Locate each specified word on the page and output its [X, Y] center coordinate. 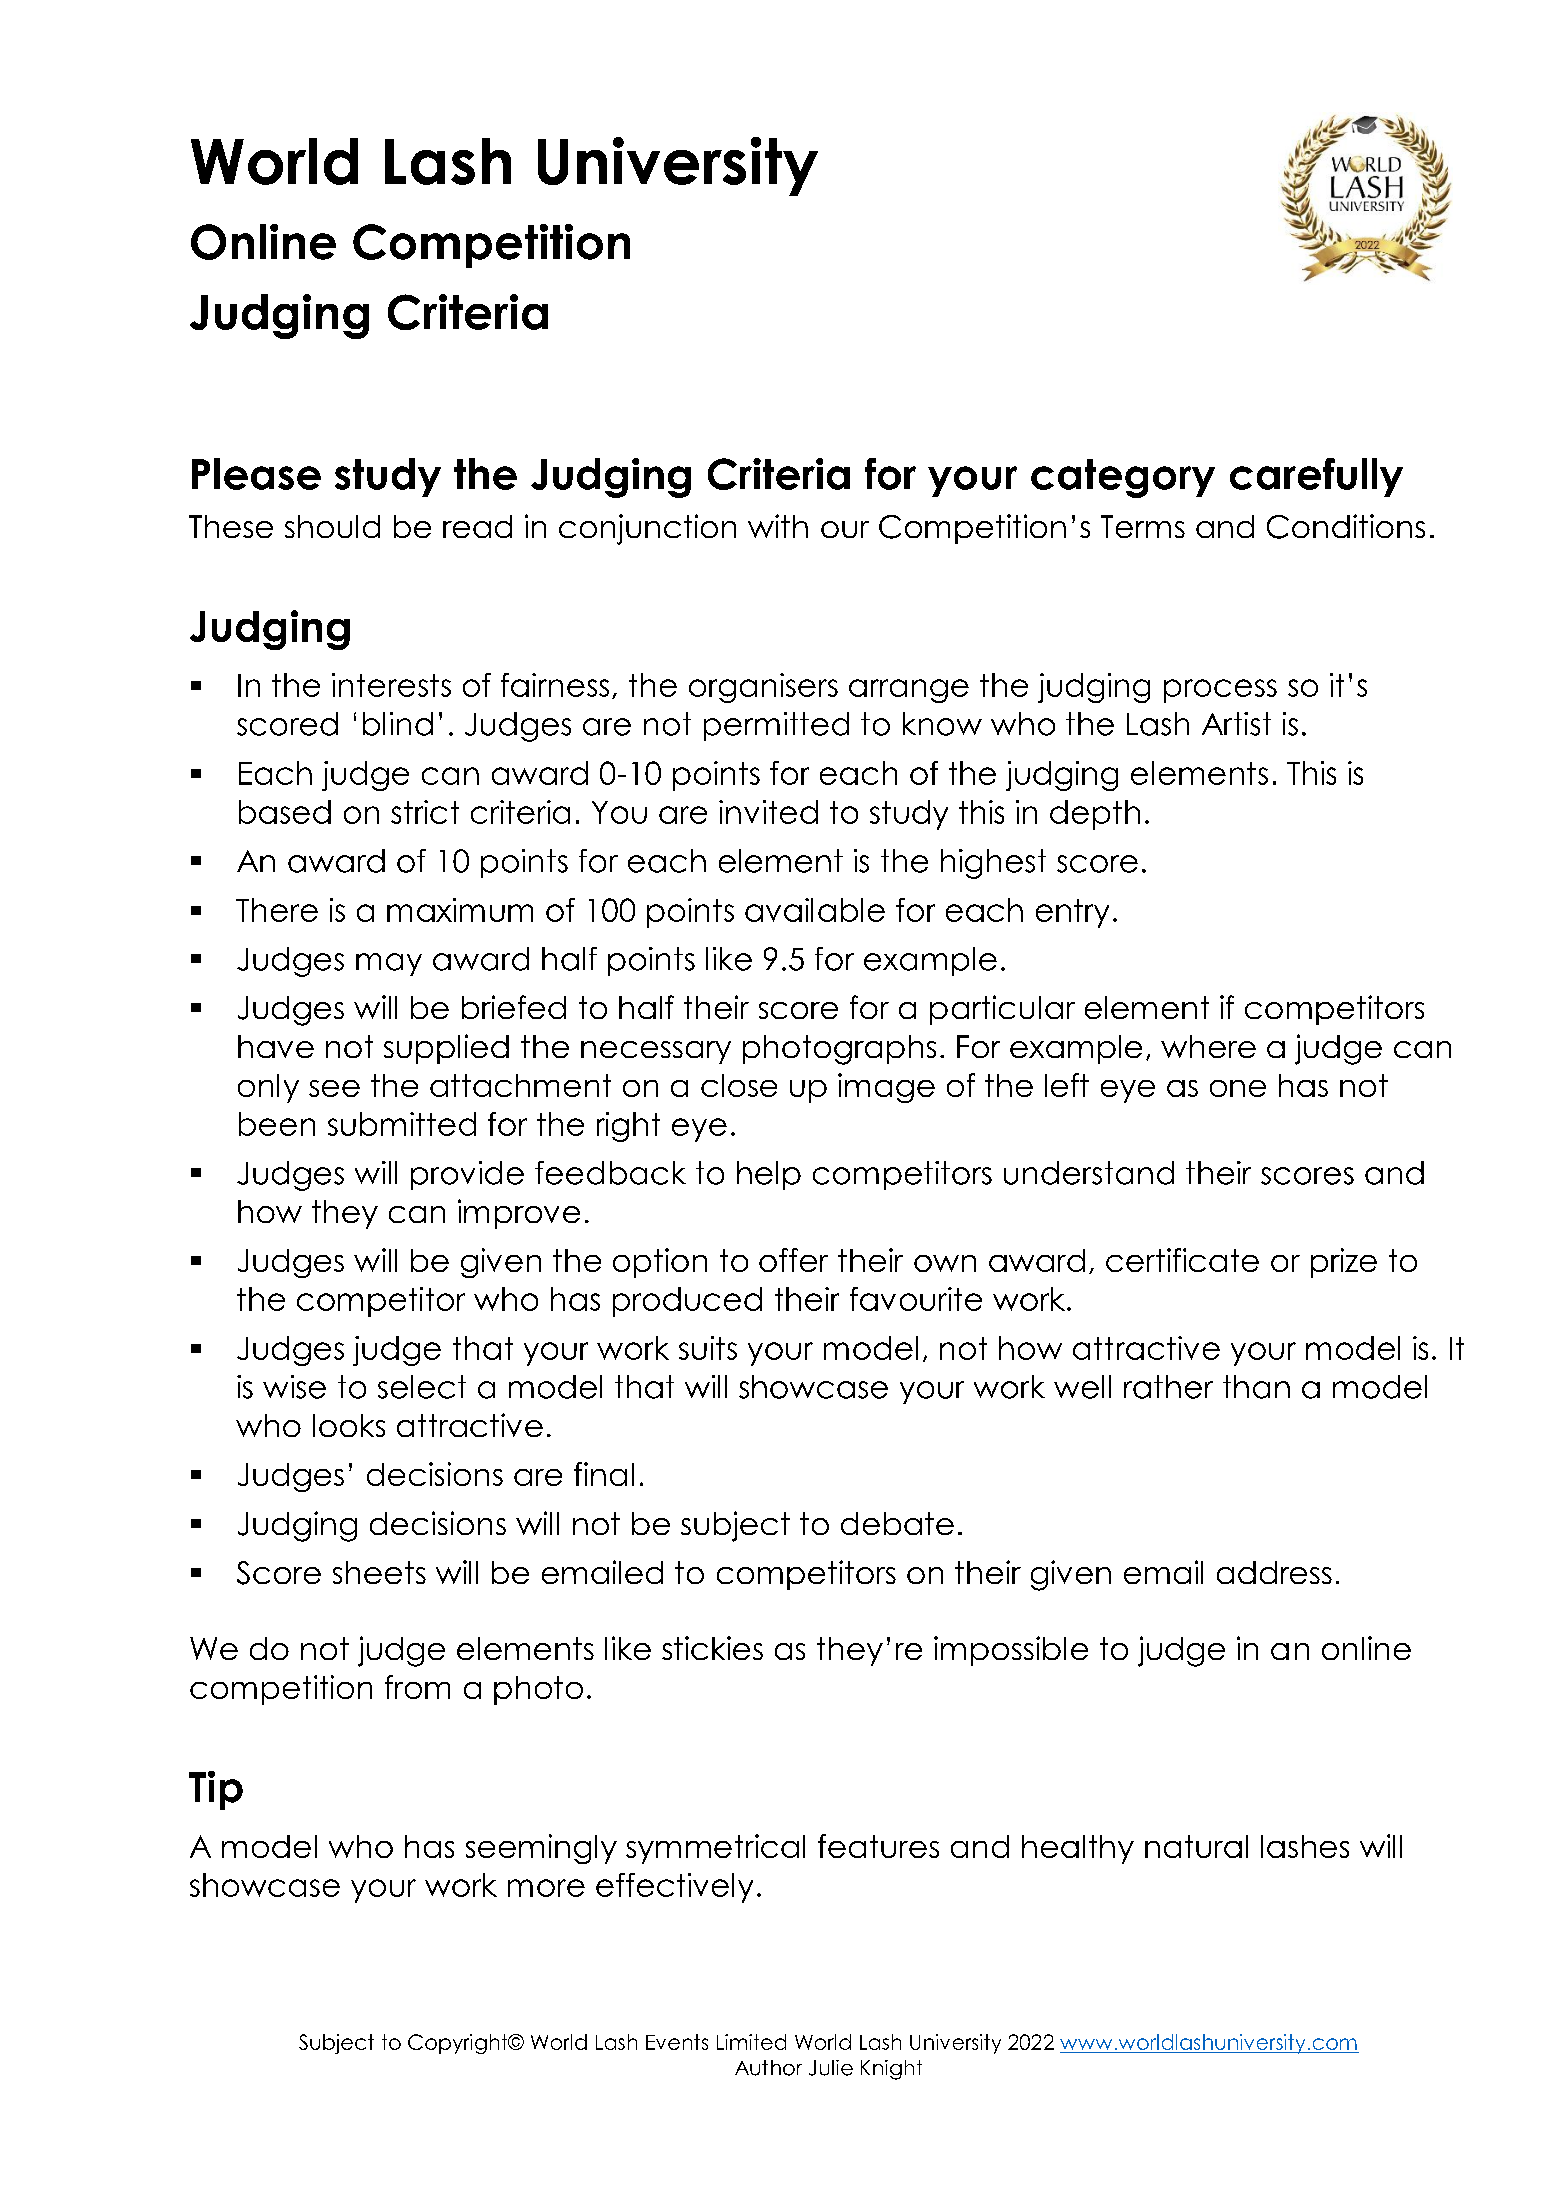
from [417, 1687]
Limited [751, 2042]
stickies [712, 1648]
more [546, 1888]
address [1274, 1572]
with [778, 526]
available [815, 910]
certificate [1182, 1260]
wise [294, 1387]
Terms [1143, 526]
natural [1196, 1846]
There [277, 910]
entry [1072, 913]
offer [793, 1260]
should [332, 526]
